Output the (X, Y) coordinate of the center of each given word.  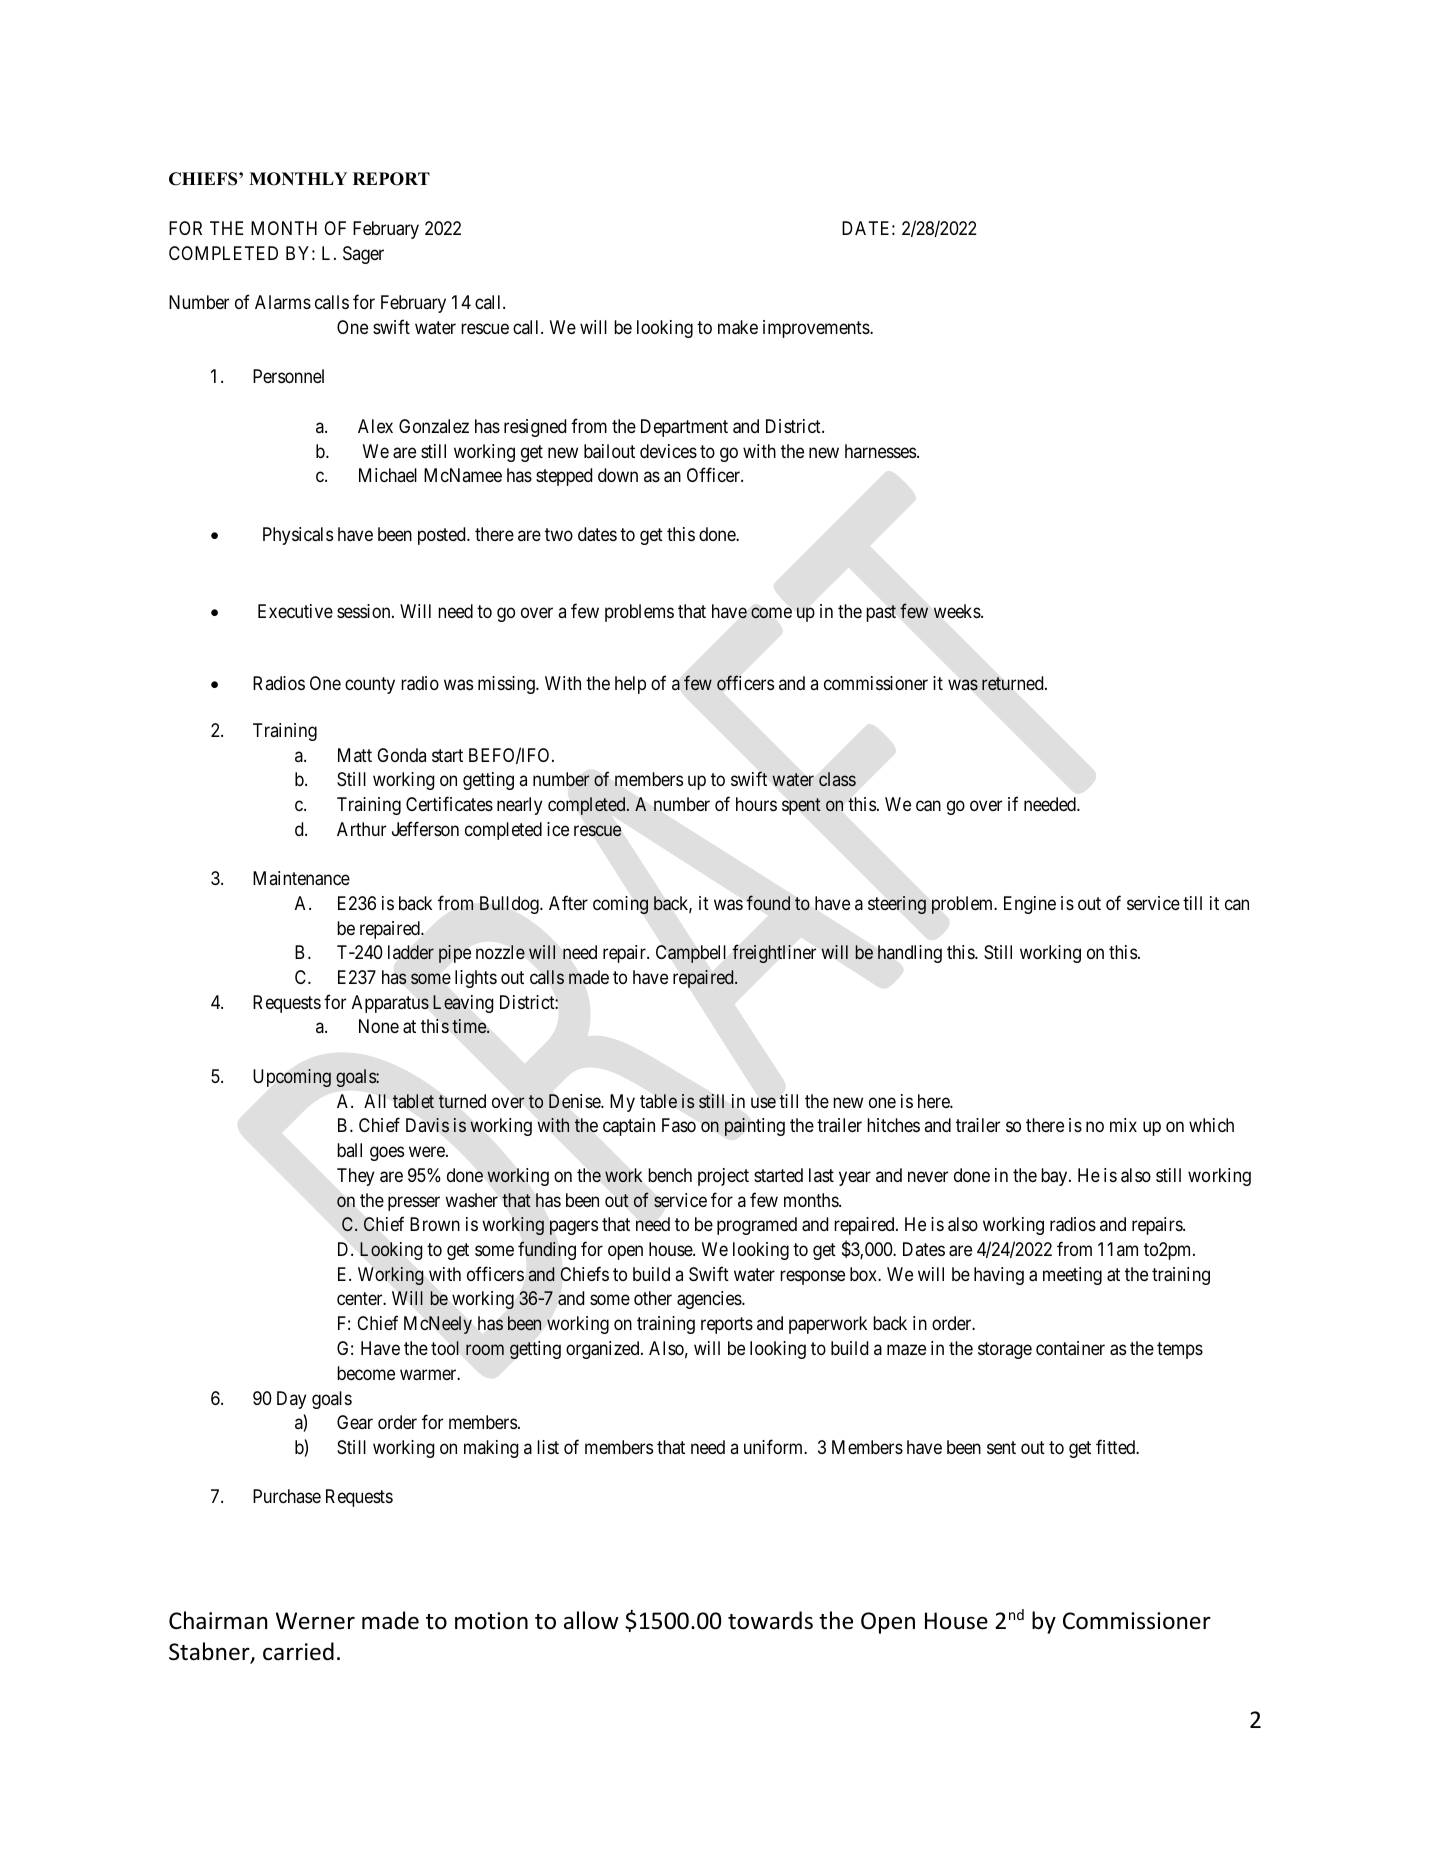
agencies (710, 1300)
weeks (958, 611)
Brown (435, 1224)
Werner (315, 1621)
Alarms (283, 302)
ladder (411, 952)
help (630, 685)
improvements (817, 329)
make (738, 327)
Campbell (691, 954)
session (365, 611)
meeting (1072, 1276)
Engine (1030, 905)
